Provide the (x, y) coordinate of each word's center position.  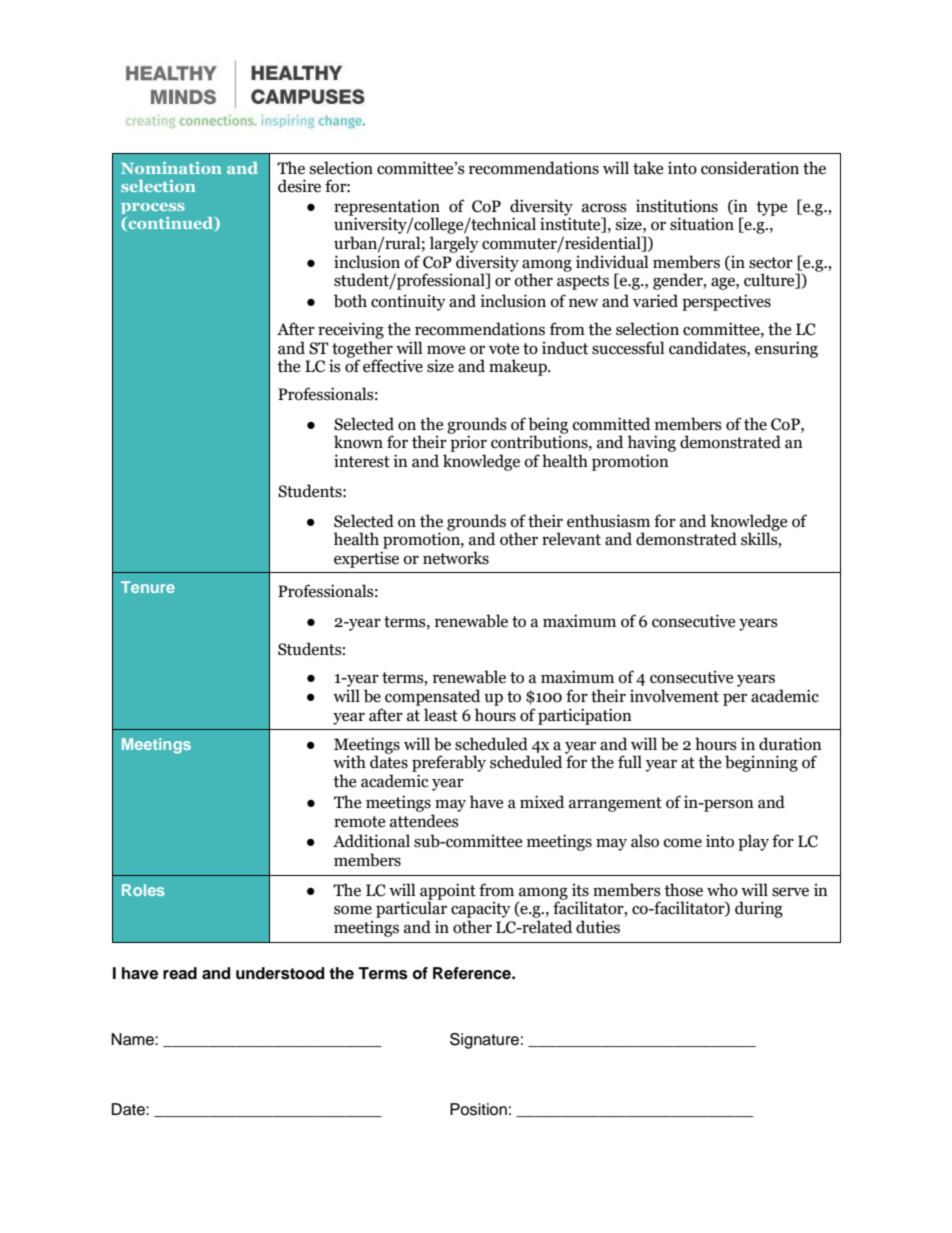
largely (454, 244)
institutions (677, 206)
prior (468, 443)
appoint (448, 892)
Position (478, 1109)
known (358, 442)
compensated (432, 697)
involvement (674, 696)
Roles (143, 890)
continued (171, 224)
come (683, 843)
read (180, 973)
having (652, 443)
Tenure (148, 587)
